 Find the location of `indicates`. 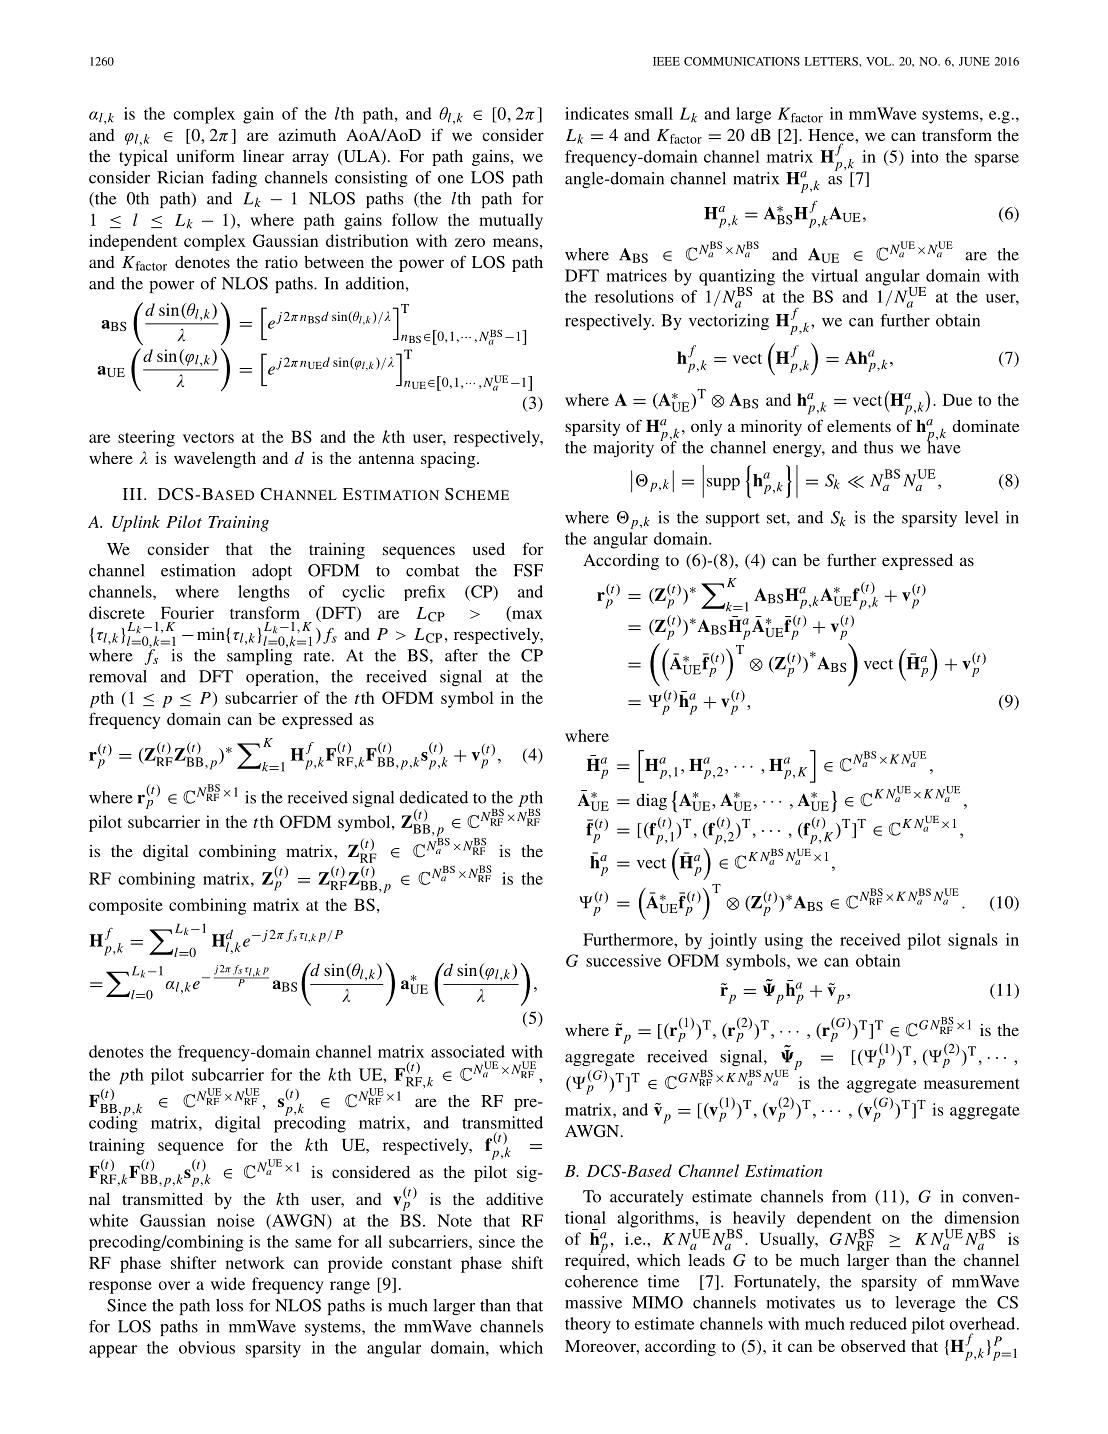

indicates is located at coordinates (597, 113).
